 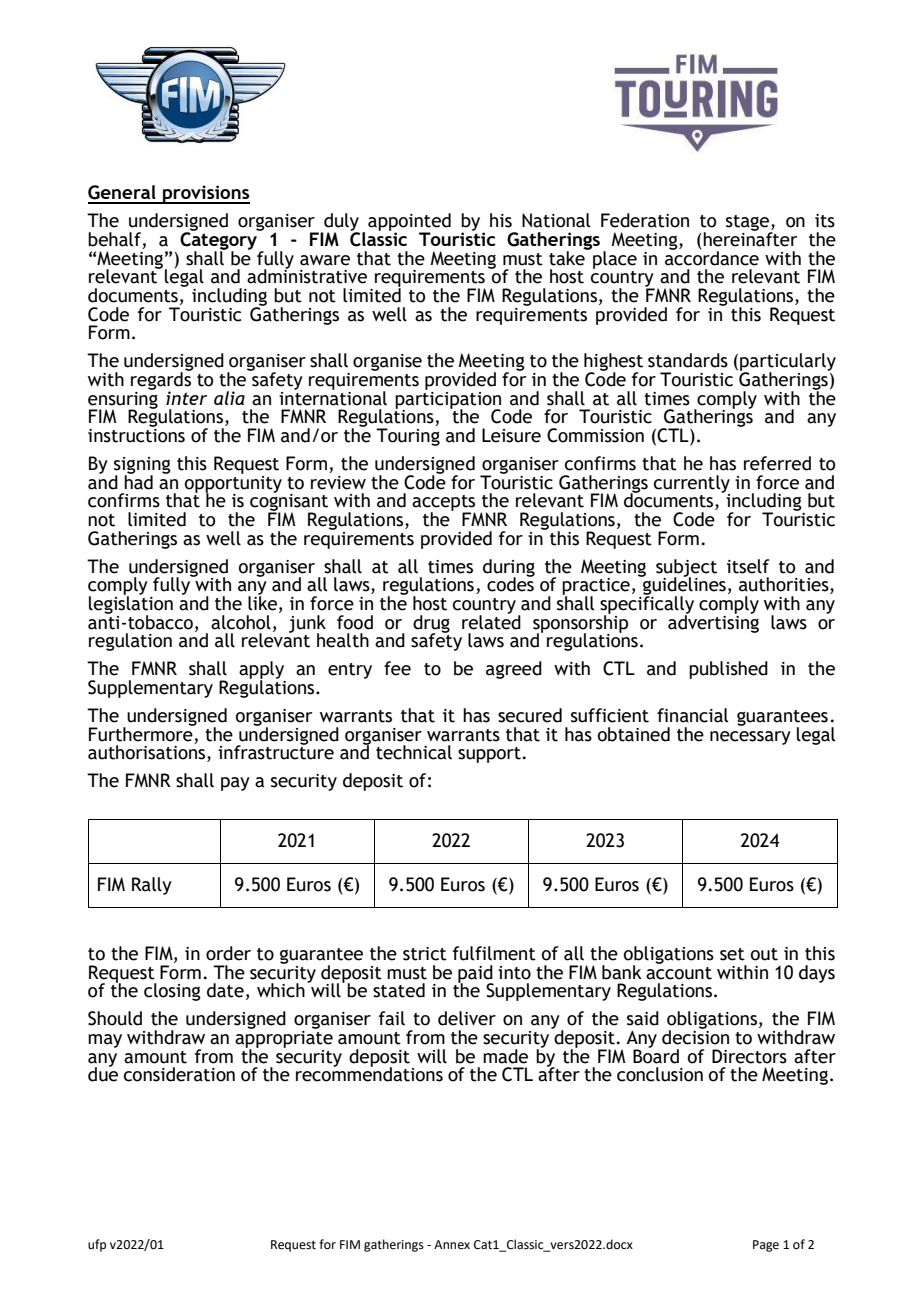 I want to click on closing, so click(x=172, y=992).
